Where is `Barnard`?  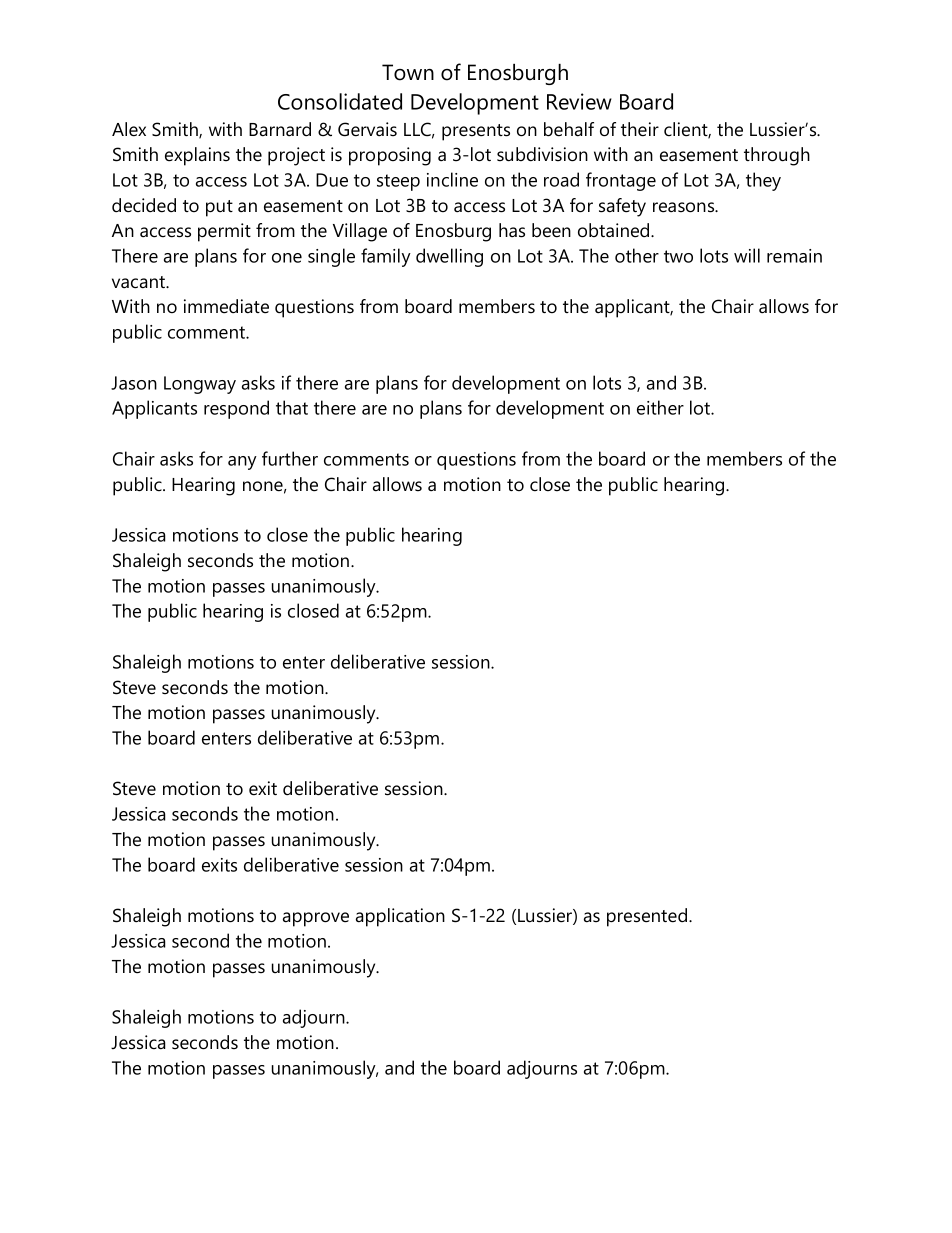 Barnard is located at coordinates (280, 129).
